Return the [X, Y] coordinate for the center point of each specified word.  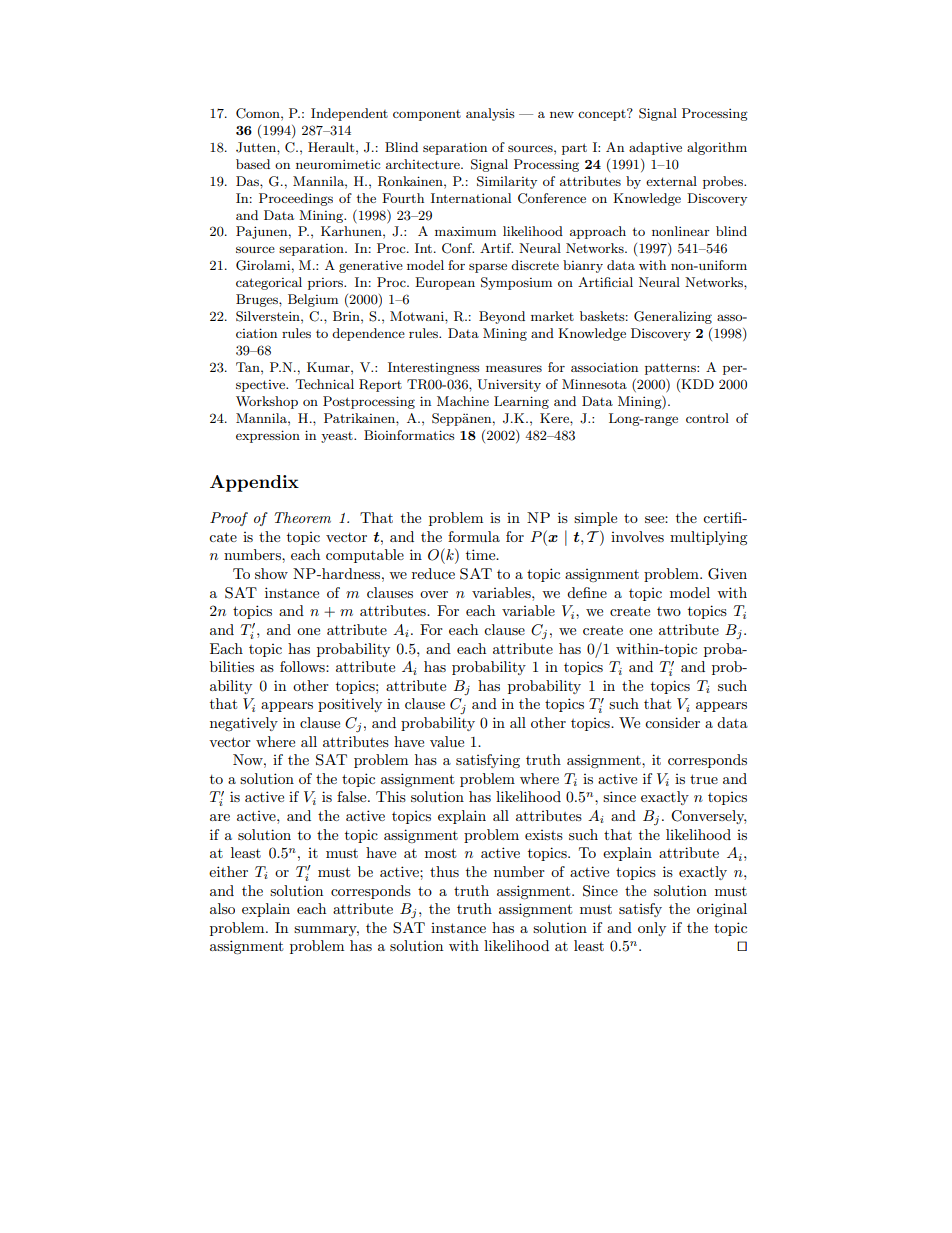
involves [637, 536]
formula [474, 536]
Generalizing [673, 317]
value [447, 741]
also [222, 908]
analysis [490, 114]
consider [672, 722]
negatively [244, 724]
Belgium [313, 300]
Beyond [502, 317]
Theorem [302, 517]
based [253, 164]
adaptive [655, 148]
